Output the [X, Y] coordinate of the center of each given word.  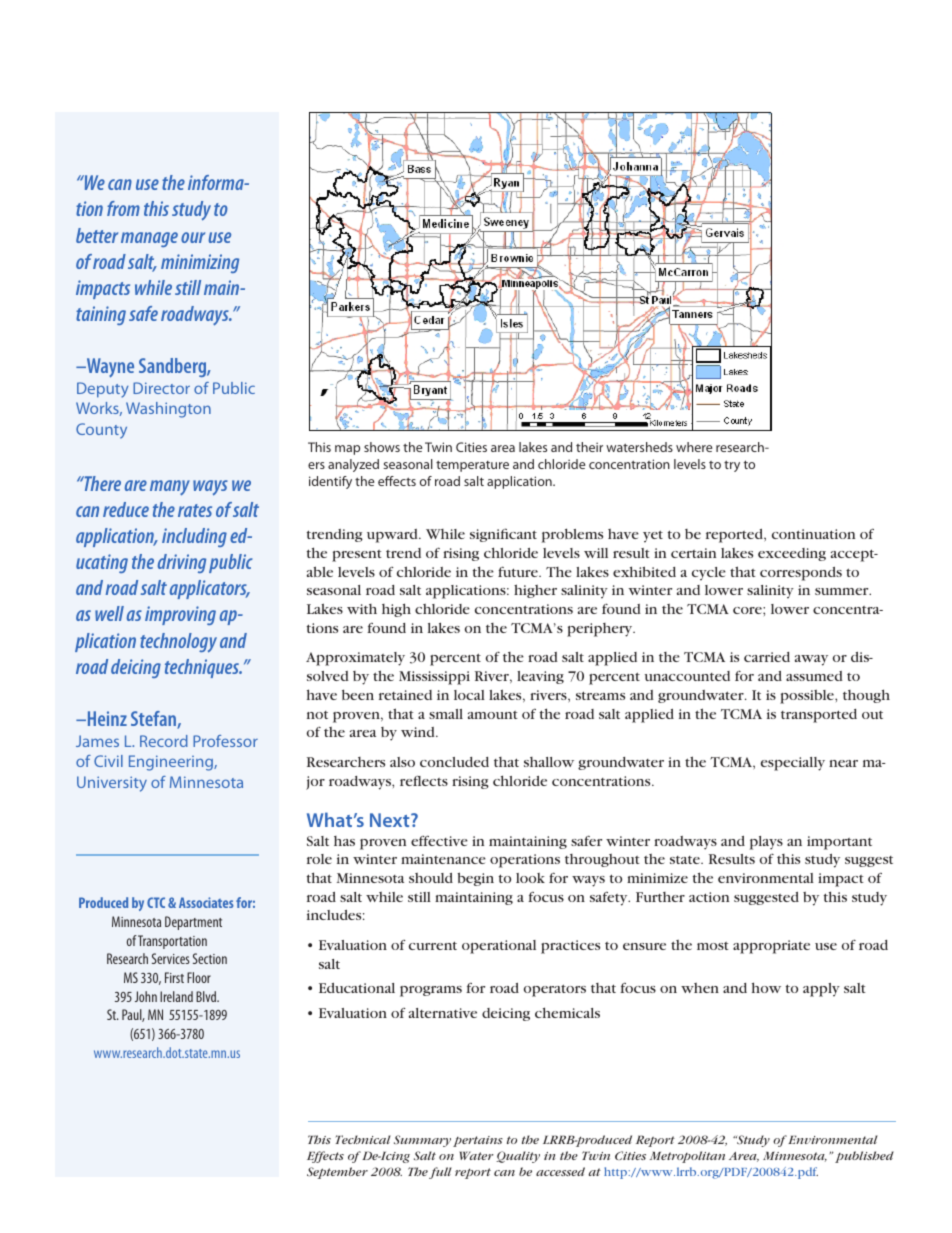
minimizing [200, 263]
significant [503, 535]
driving [182, 563]
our [193, 237]
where [694, 447]
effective [439, 841]
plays [766, 843]
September [337, 1173]
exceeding [792, 554]
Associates [206, 902]
